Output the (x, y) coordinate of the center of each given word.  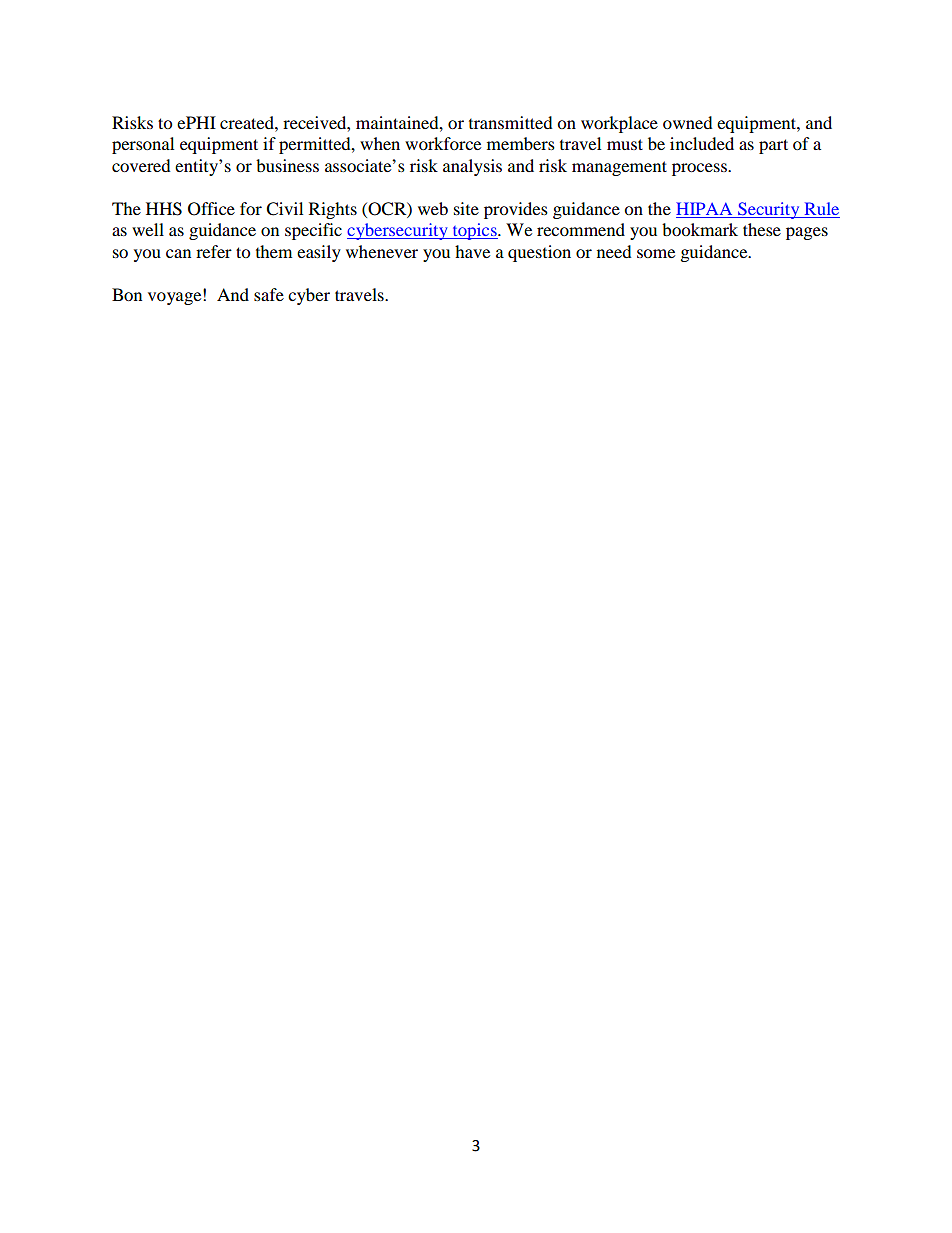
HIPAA (704, 208)
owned (688, 122)
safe (269, 294)
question (539, 253)
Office (211, 209)
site (466, 208)
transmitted (511, 122)
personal (143, 145)
